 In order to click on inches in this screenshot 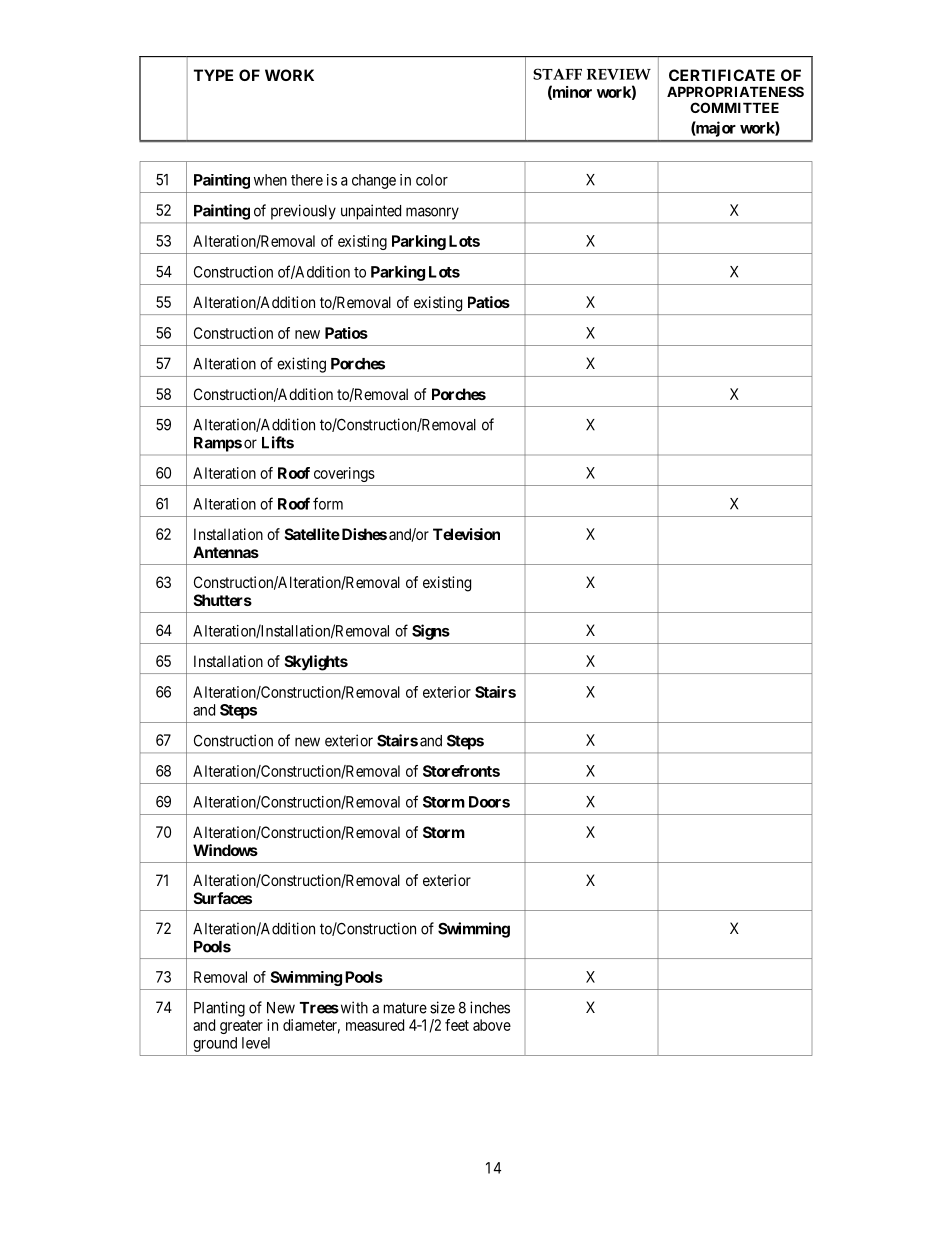, I will do `click(490, 1007)`.
